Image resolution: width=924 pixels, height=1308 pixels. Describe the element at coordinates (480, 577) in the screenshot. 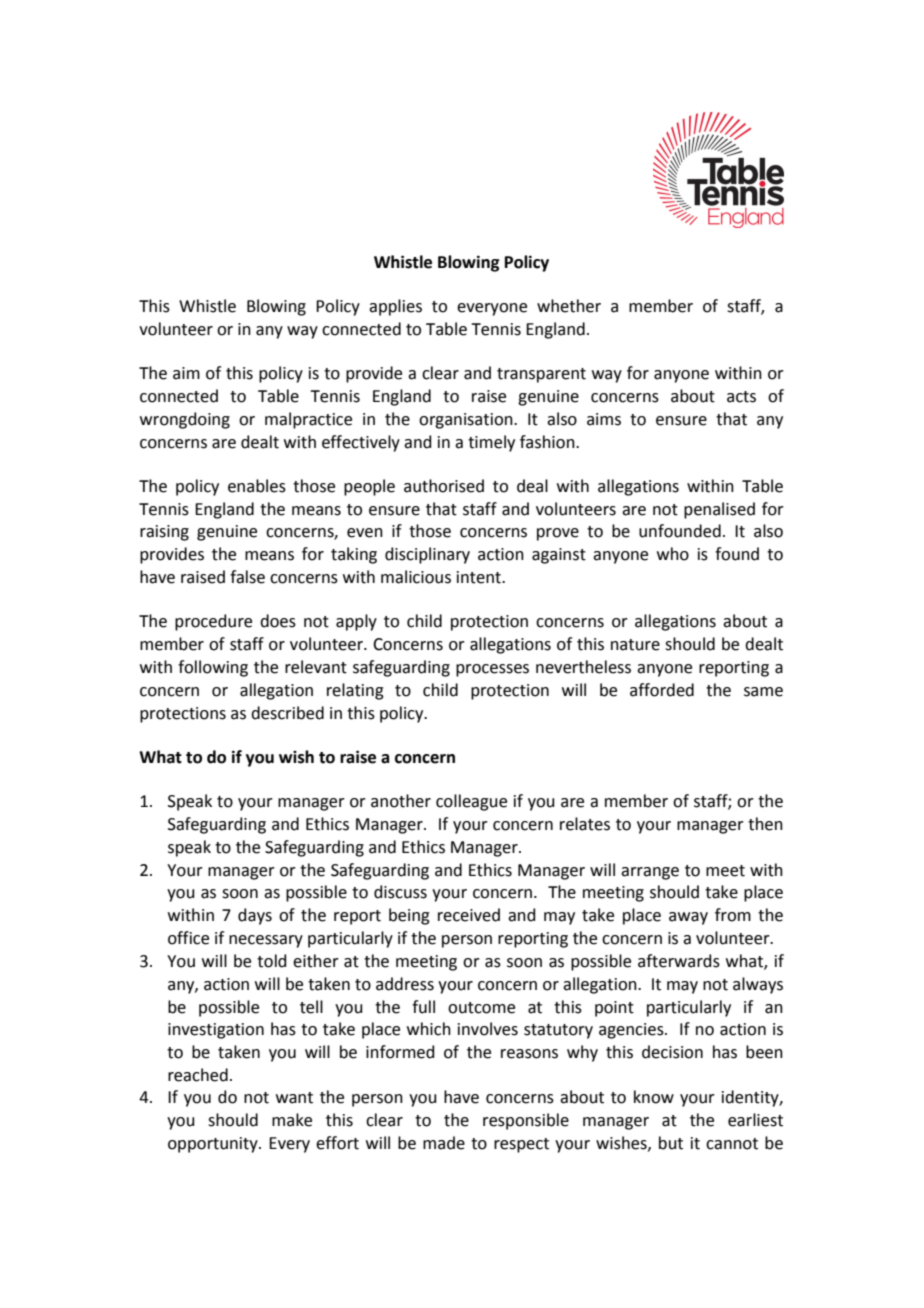

I see `intent` at that location.
